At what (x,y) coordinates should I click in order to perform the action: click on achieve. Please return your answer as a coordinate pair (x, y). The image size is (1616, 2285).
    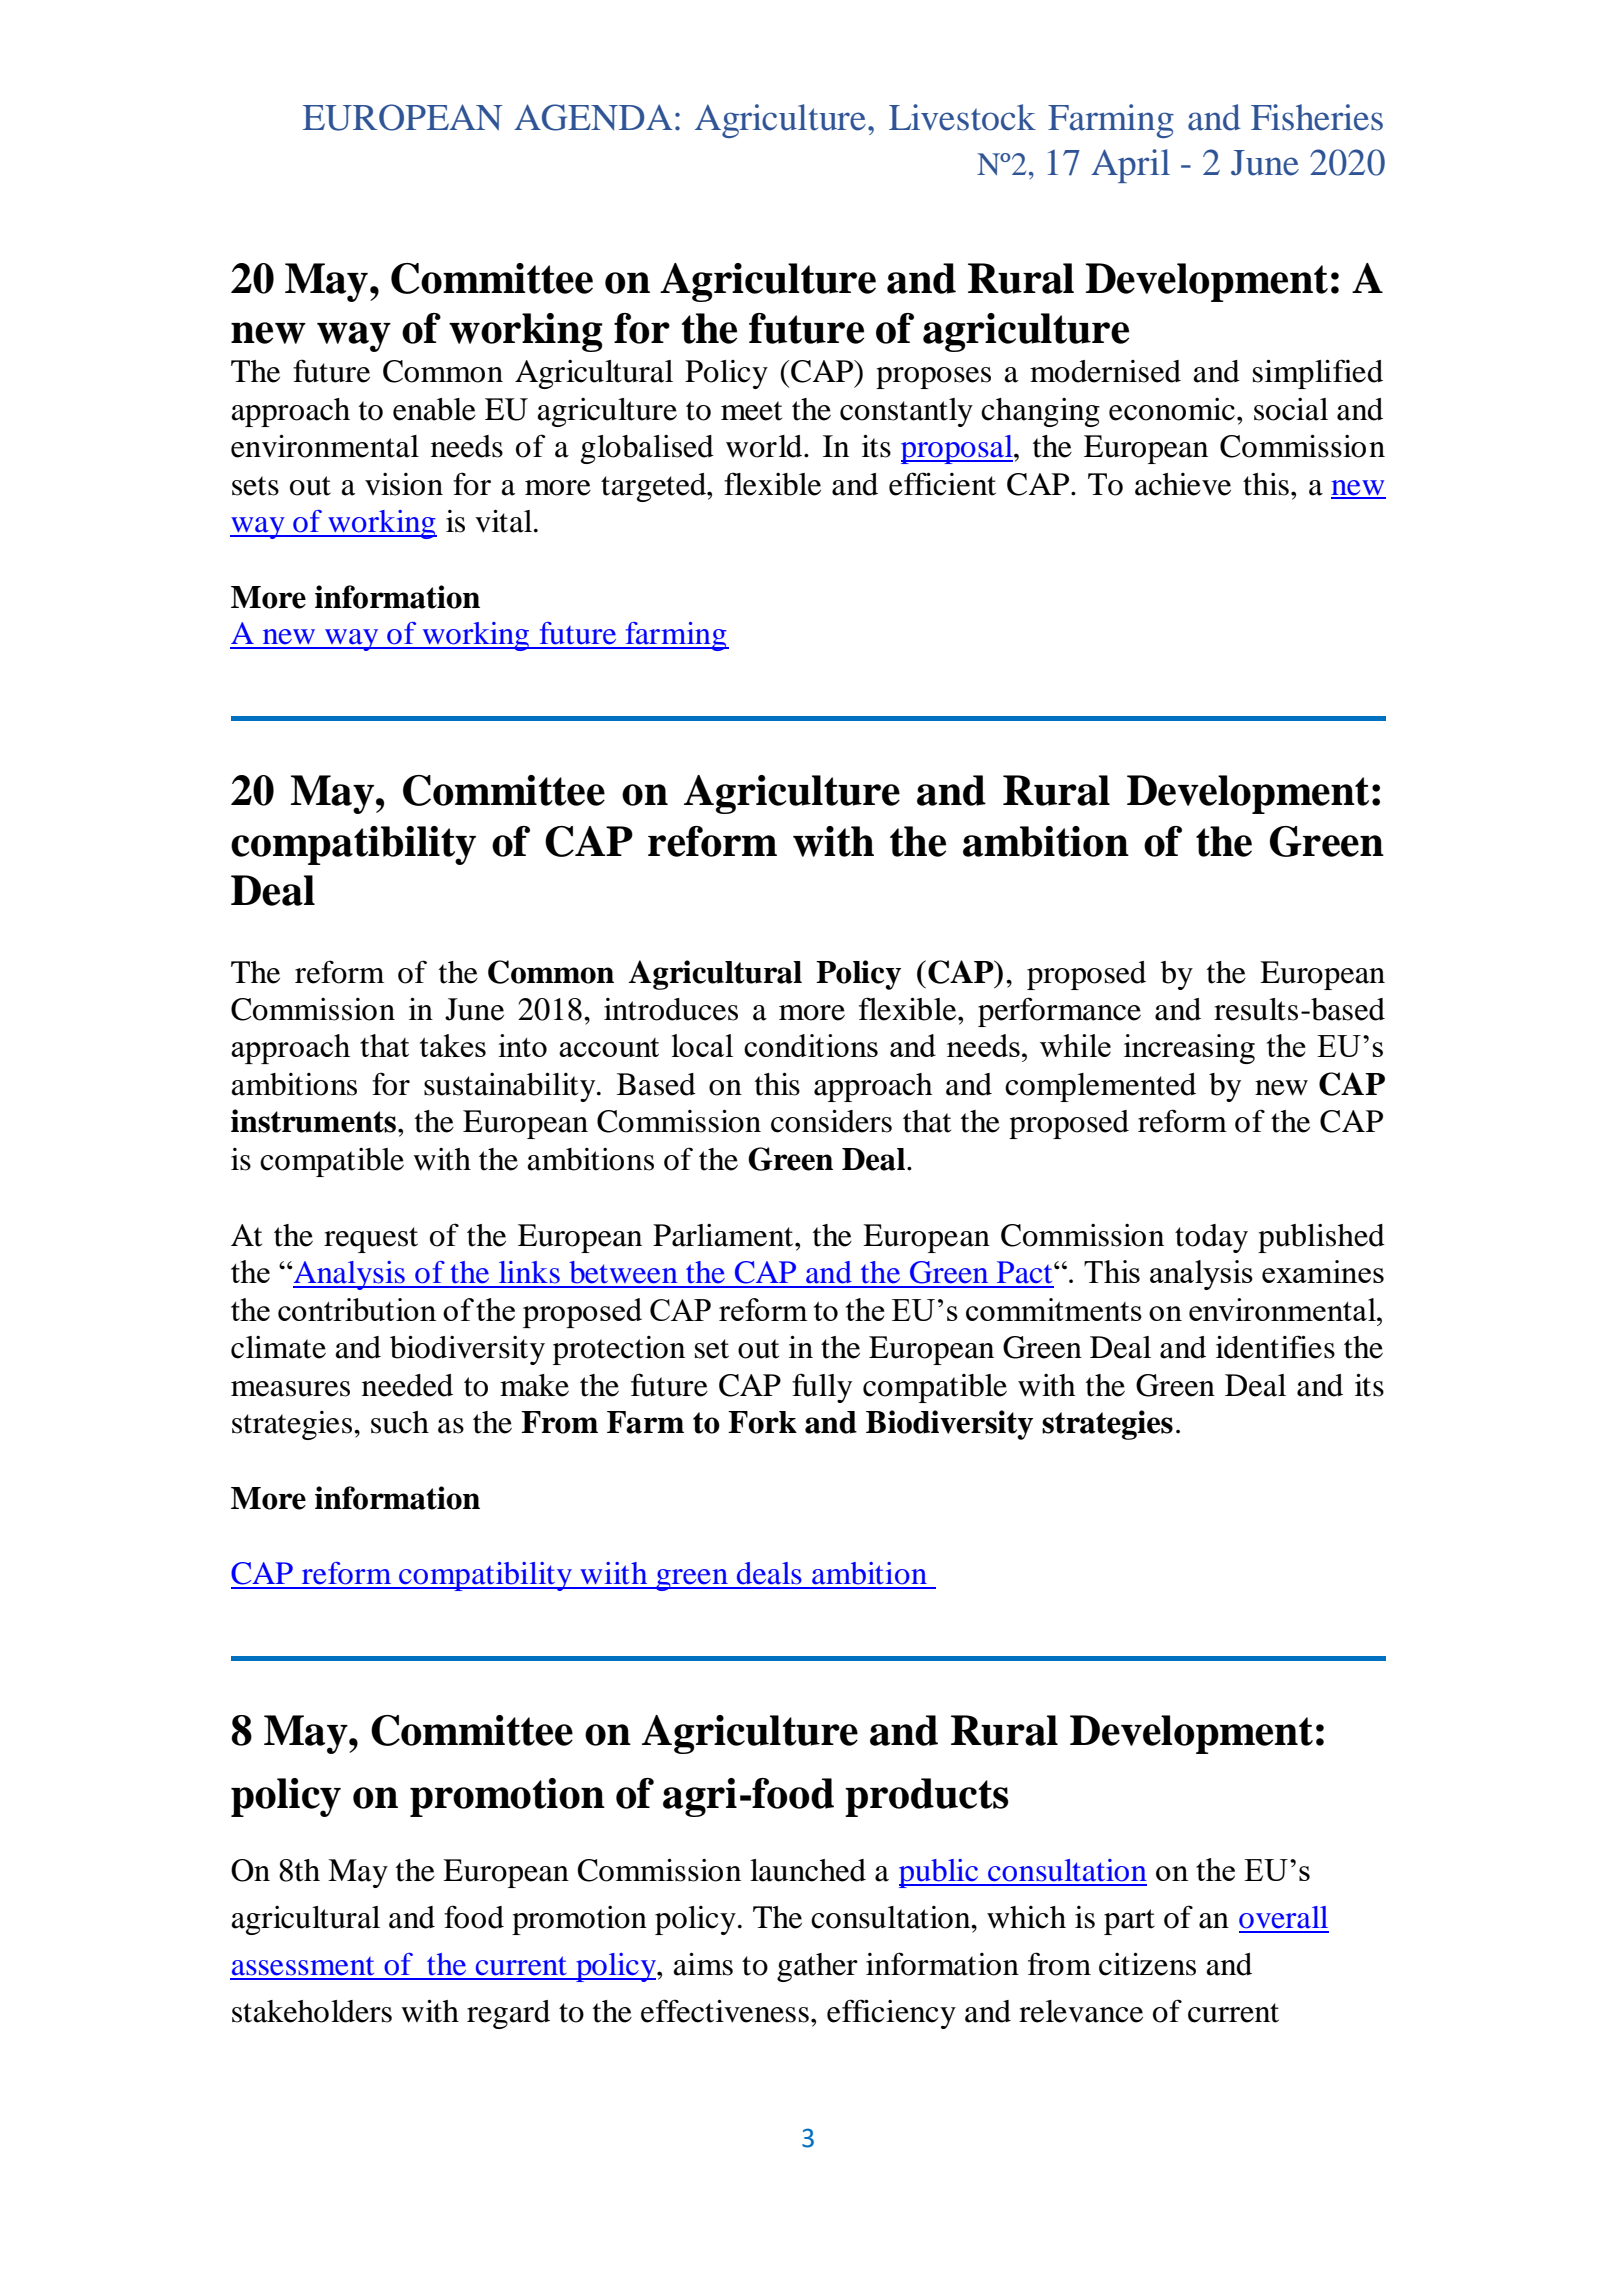
    Looking at the image, I should click on (1183, 484).
